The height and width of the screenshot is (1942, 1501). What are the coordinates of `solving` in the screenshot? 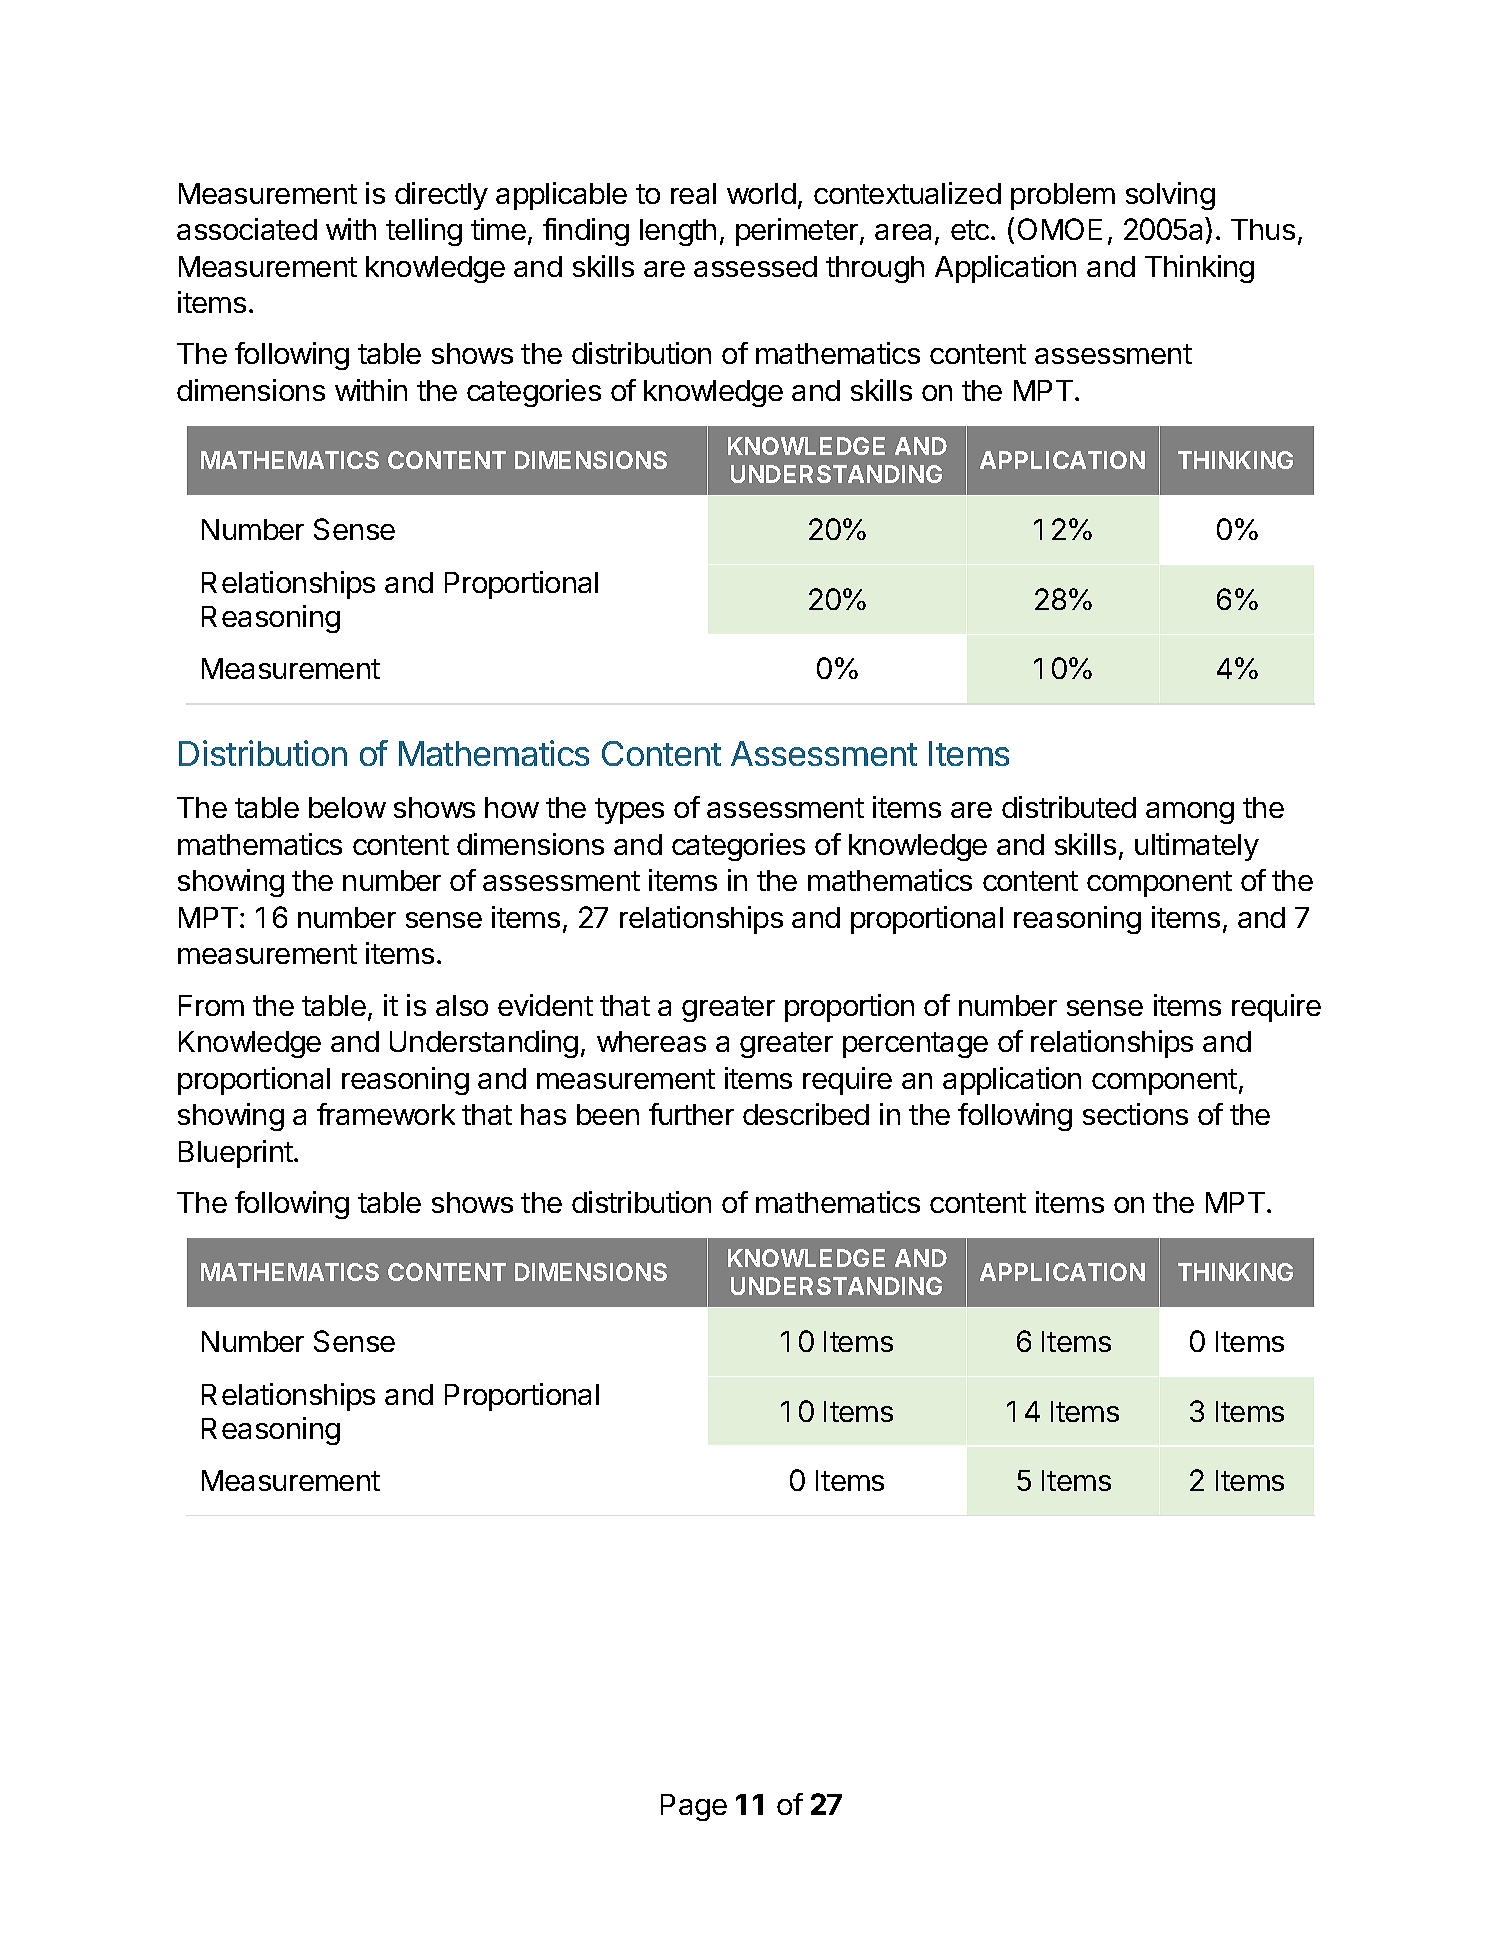 It's located at (1170, 196).
